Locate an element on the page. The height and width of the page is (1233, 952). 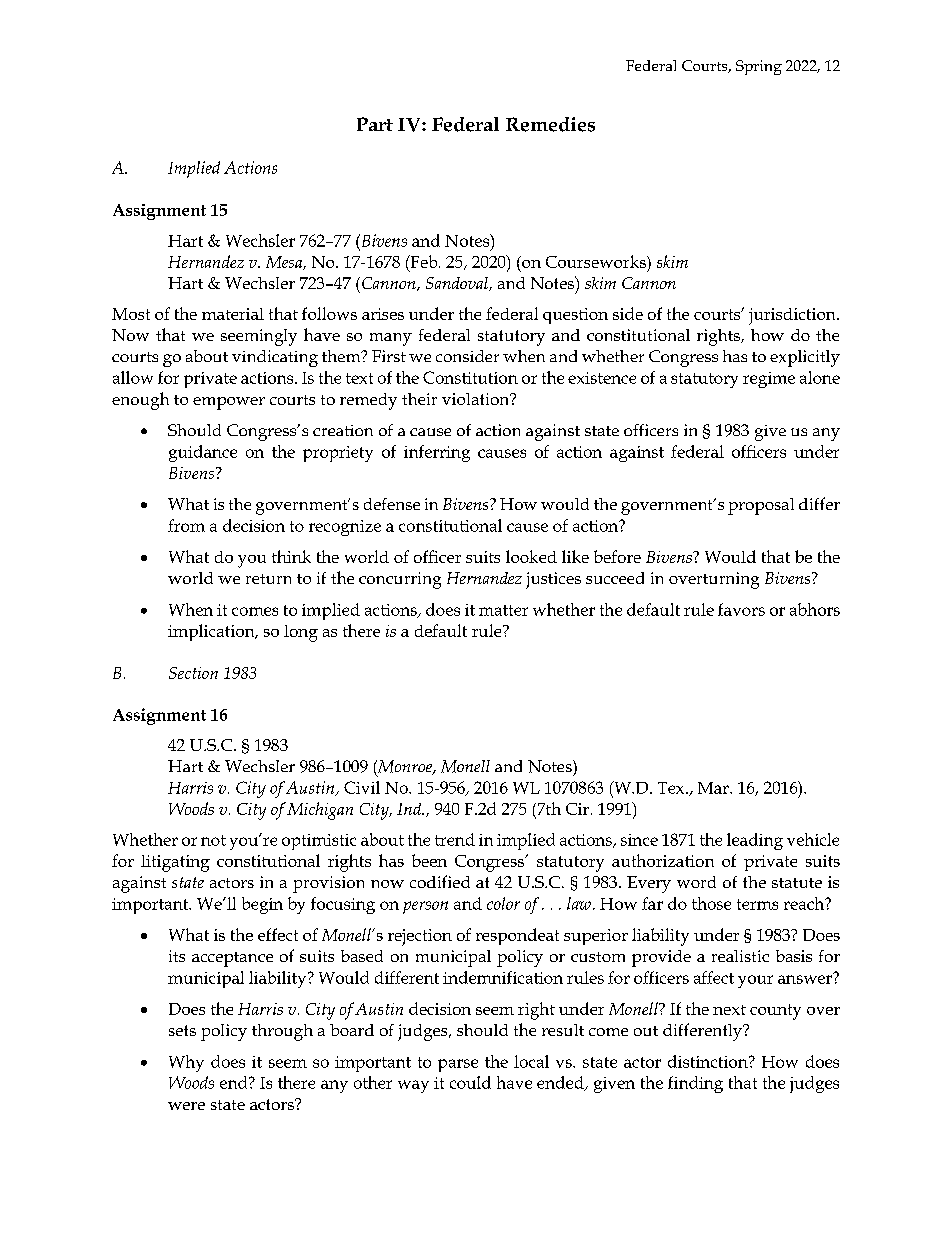
Mar is located at coordinates (714, 788).
